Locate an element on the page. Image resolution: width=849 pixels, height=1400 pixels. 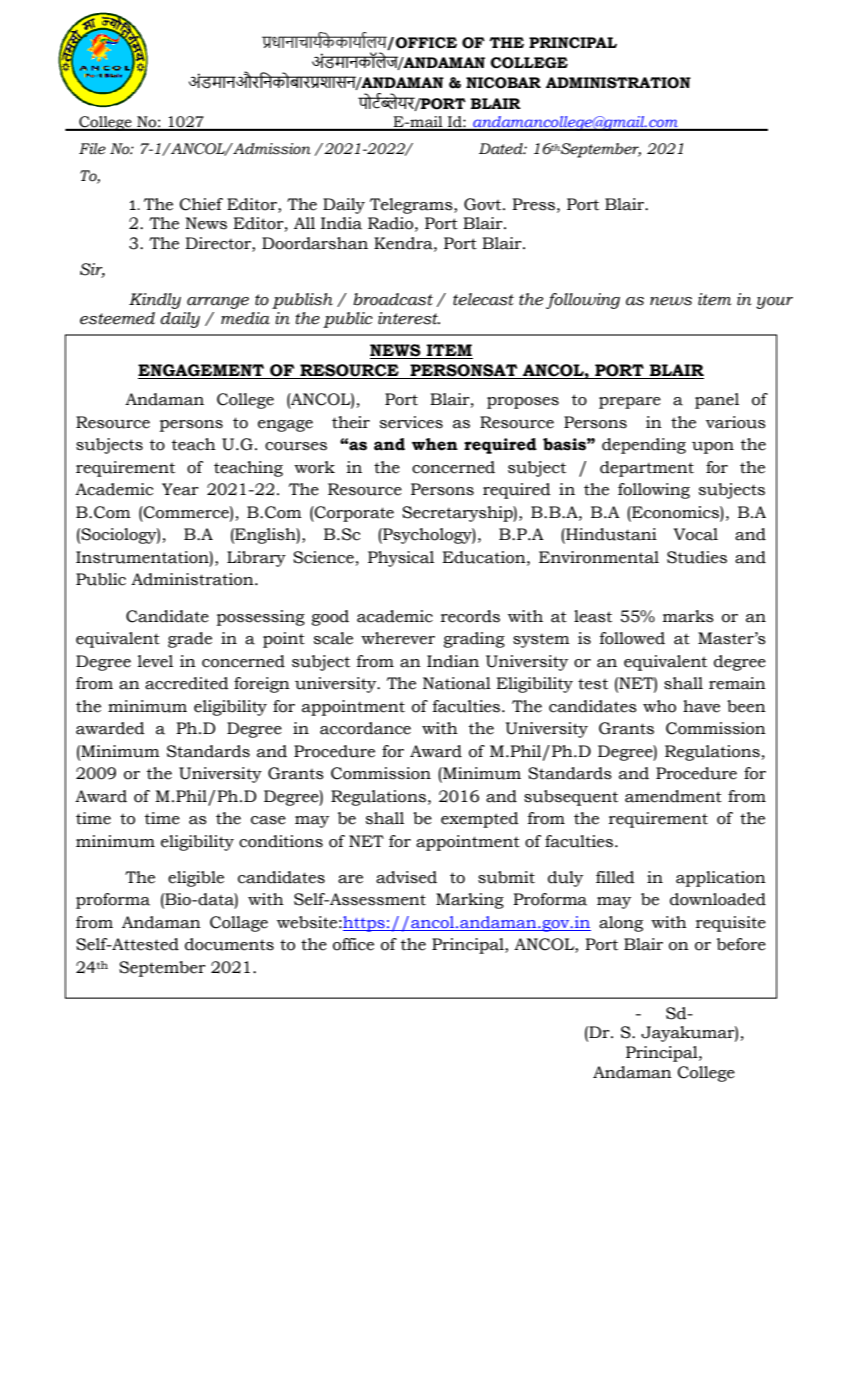
Studies is located at coordinates (697, 557).
